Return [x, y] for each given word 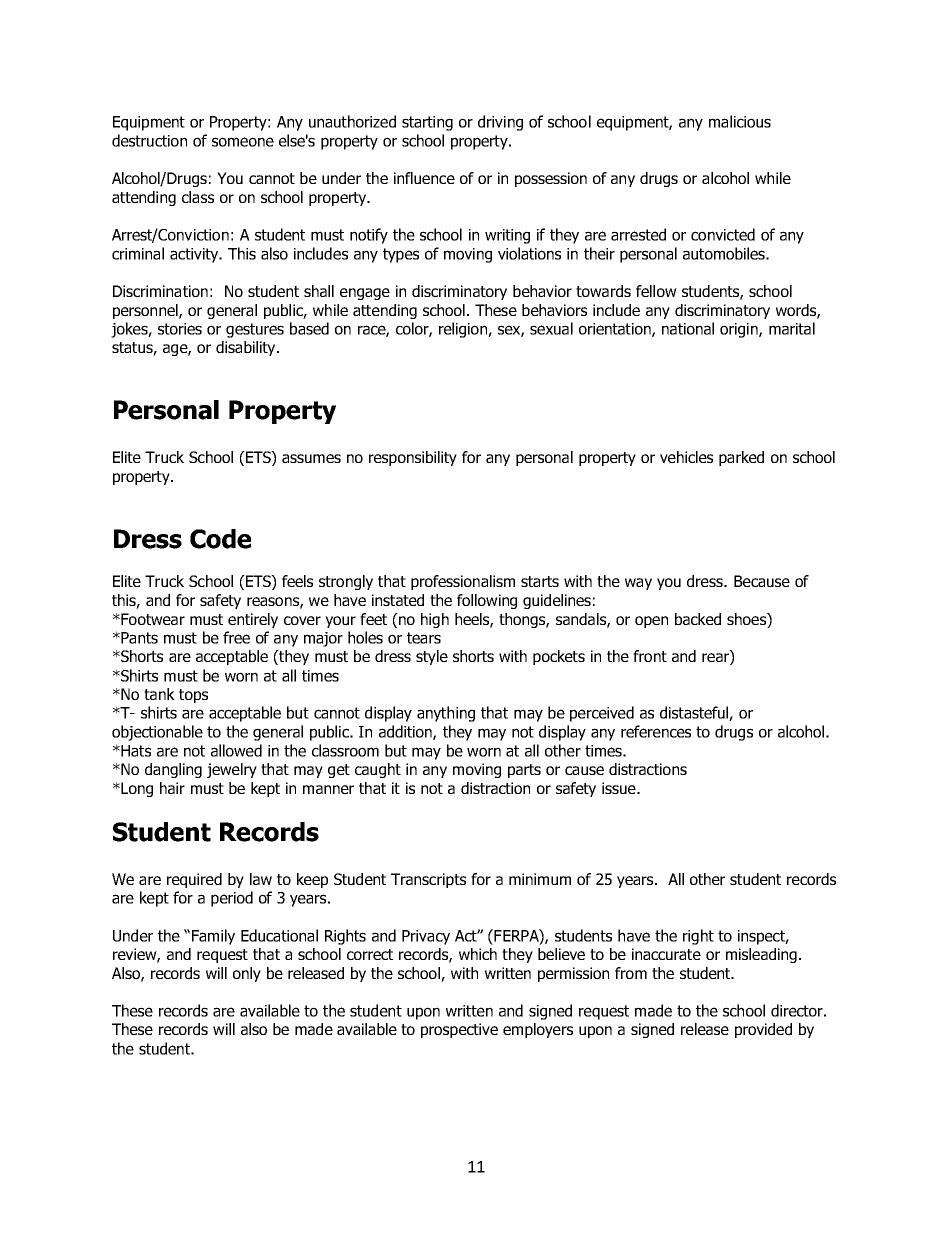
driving [500, 123]
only [247, 974]
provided [763, 1030]
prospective [459, 1030]
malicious [740, 121]
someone [243, 142]
